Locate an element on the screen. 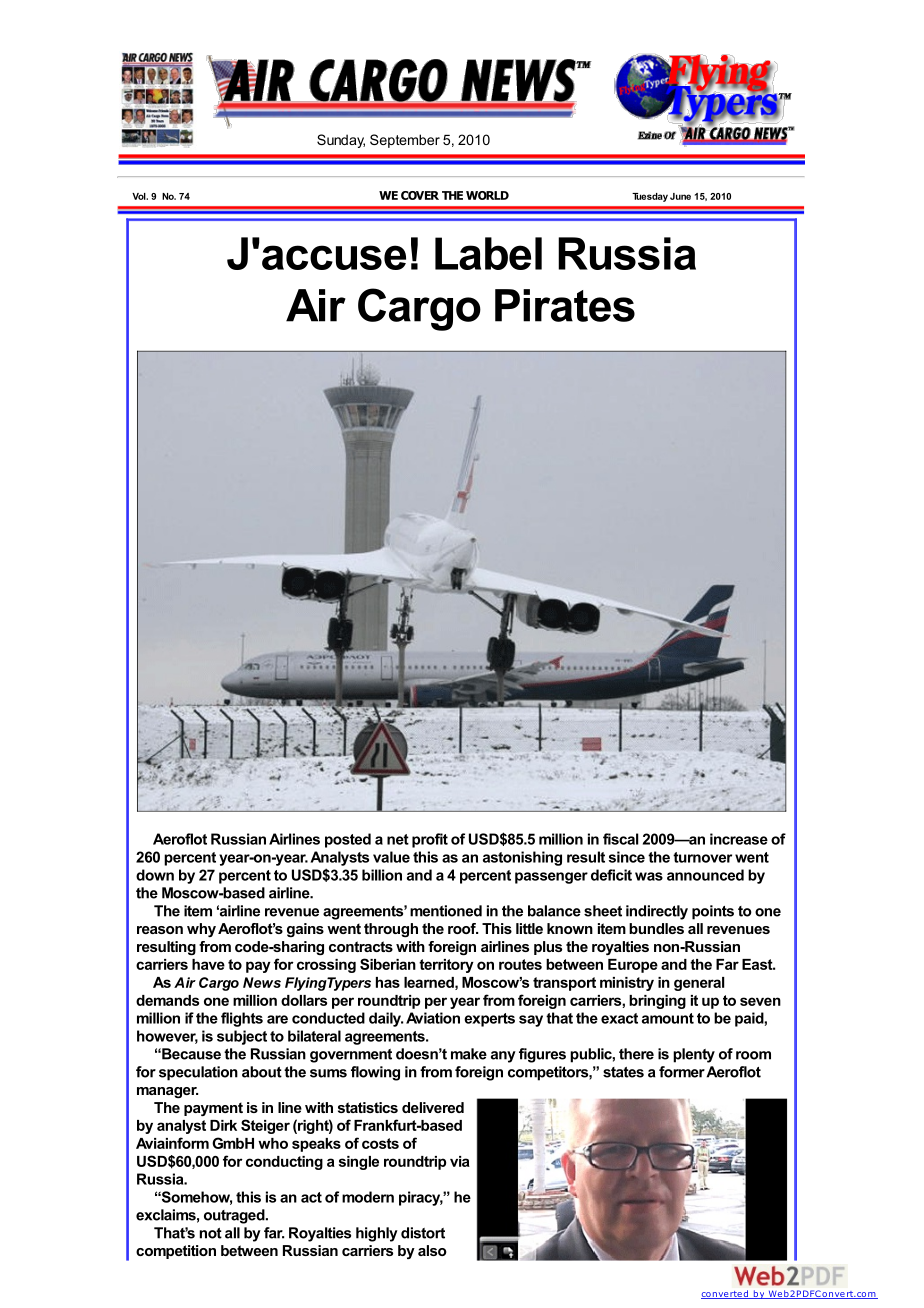 This screenshot has height=1308, width=924. roof is located at coordinates (463, 928).
